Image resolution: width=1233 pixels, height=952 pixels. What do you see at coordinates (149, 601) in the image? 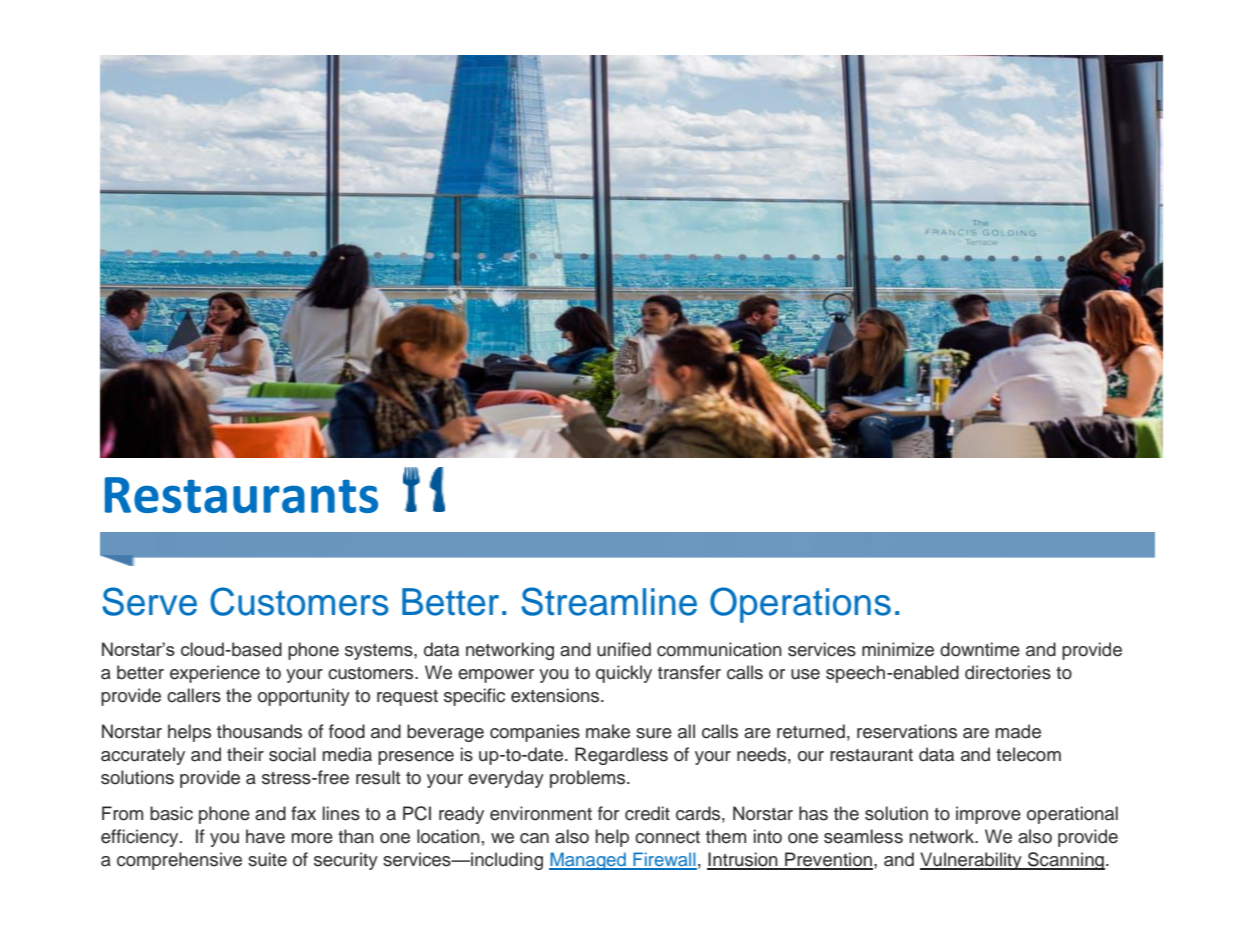
I see `Serve` at bounding box center [149, 601].
